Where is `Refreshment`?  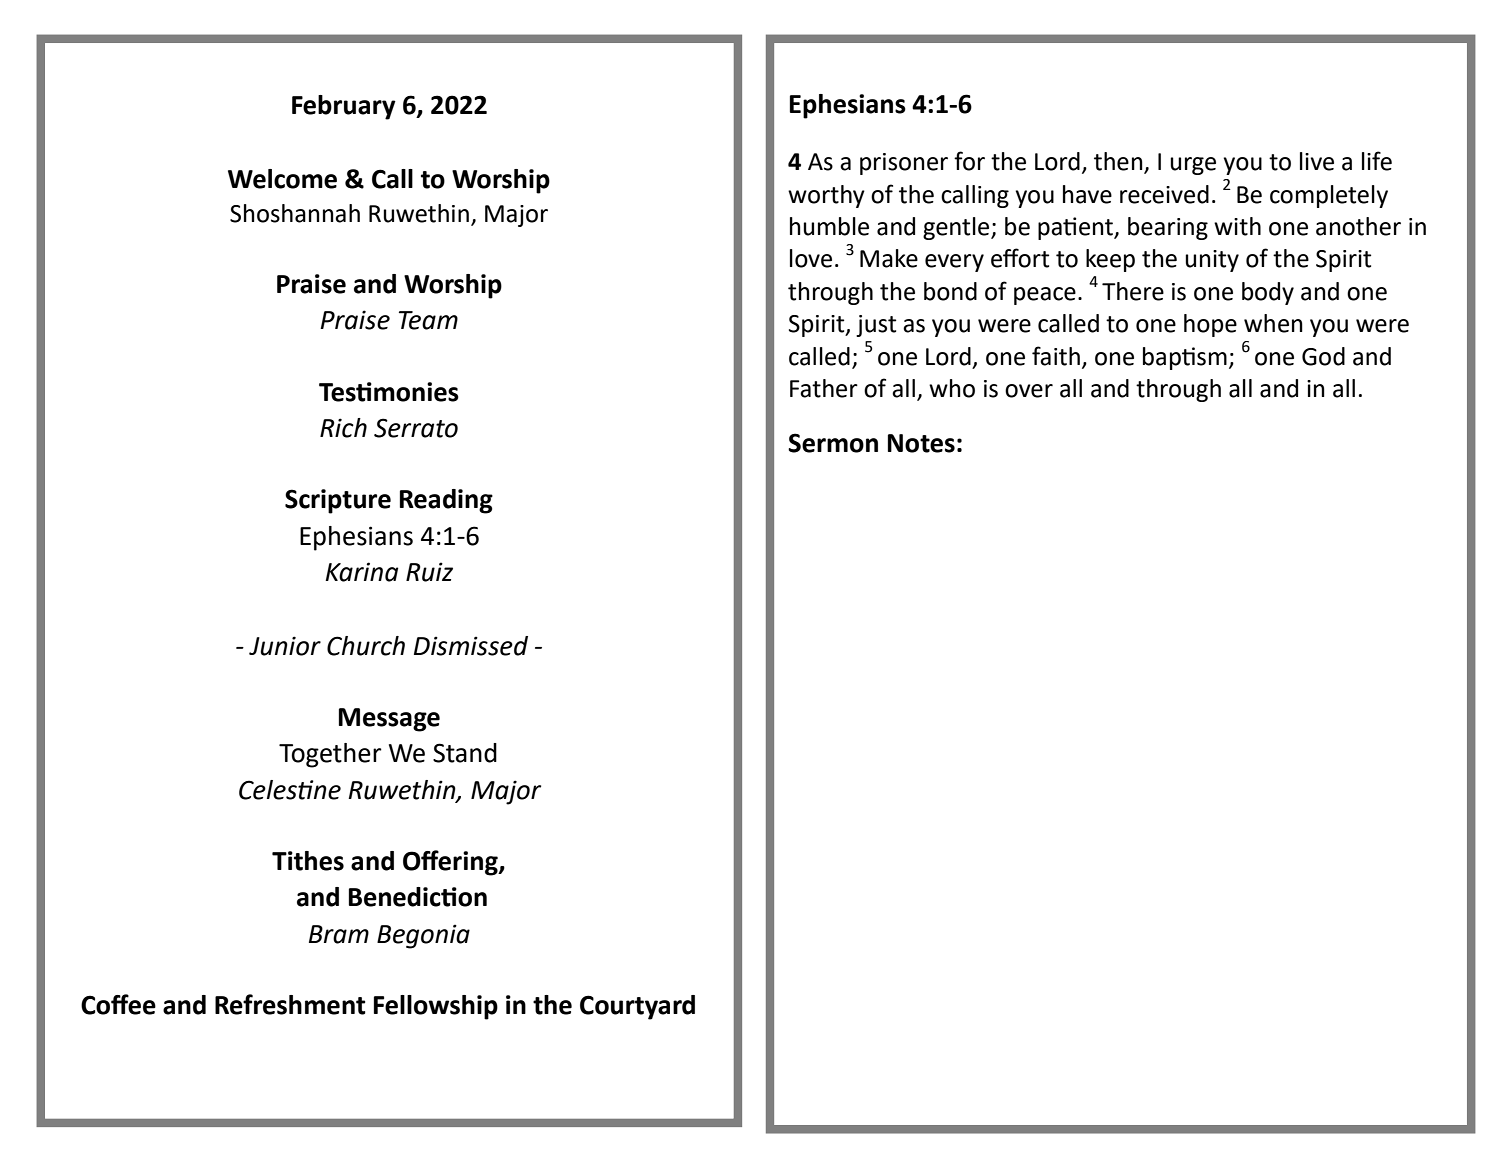
Refreshment is located at coordinates (290, 1004).
